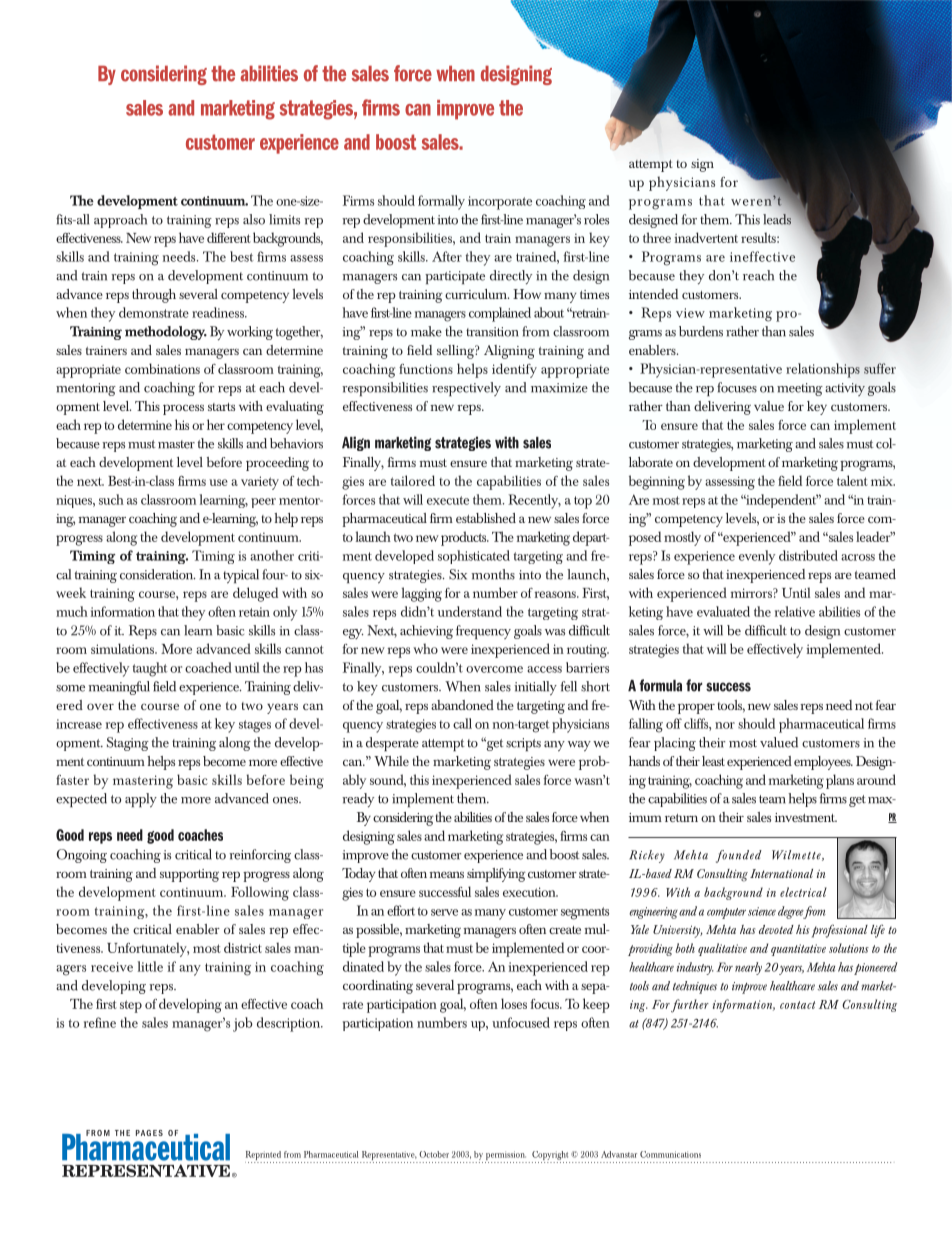 The image size is (952, 1233). Describe the element at coordinates (496, 875) in the document. I see `simplifying` at that location.
